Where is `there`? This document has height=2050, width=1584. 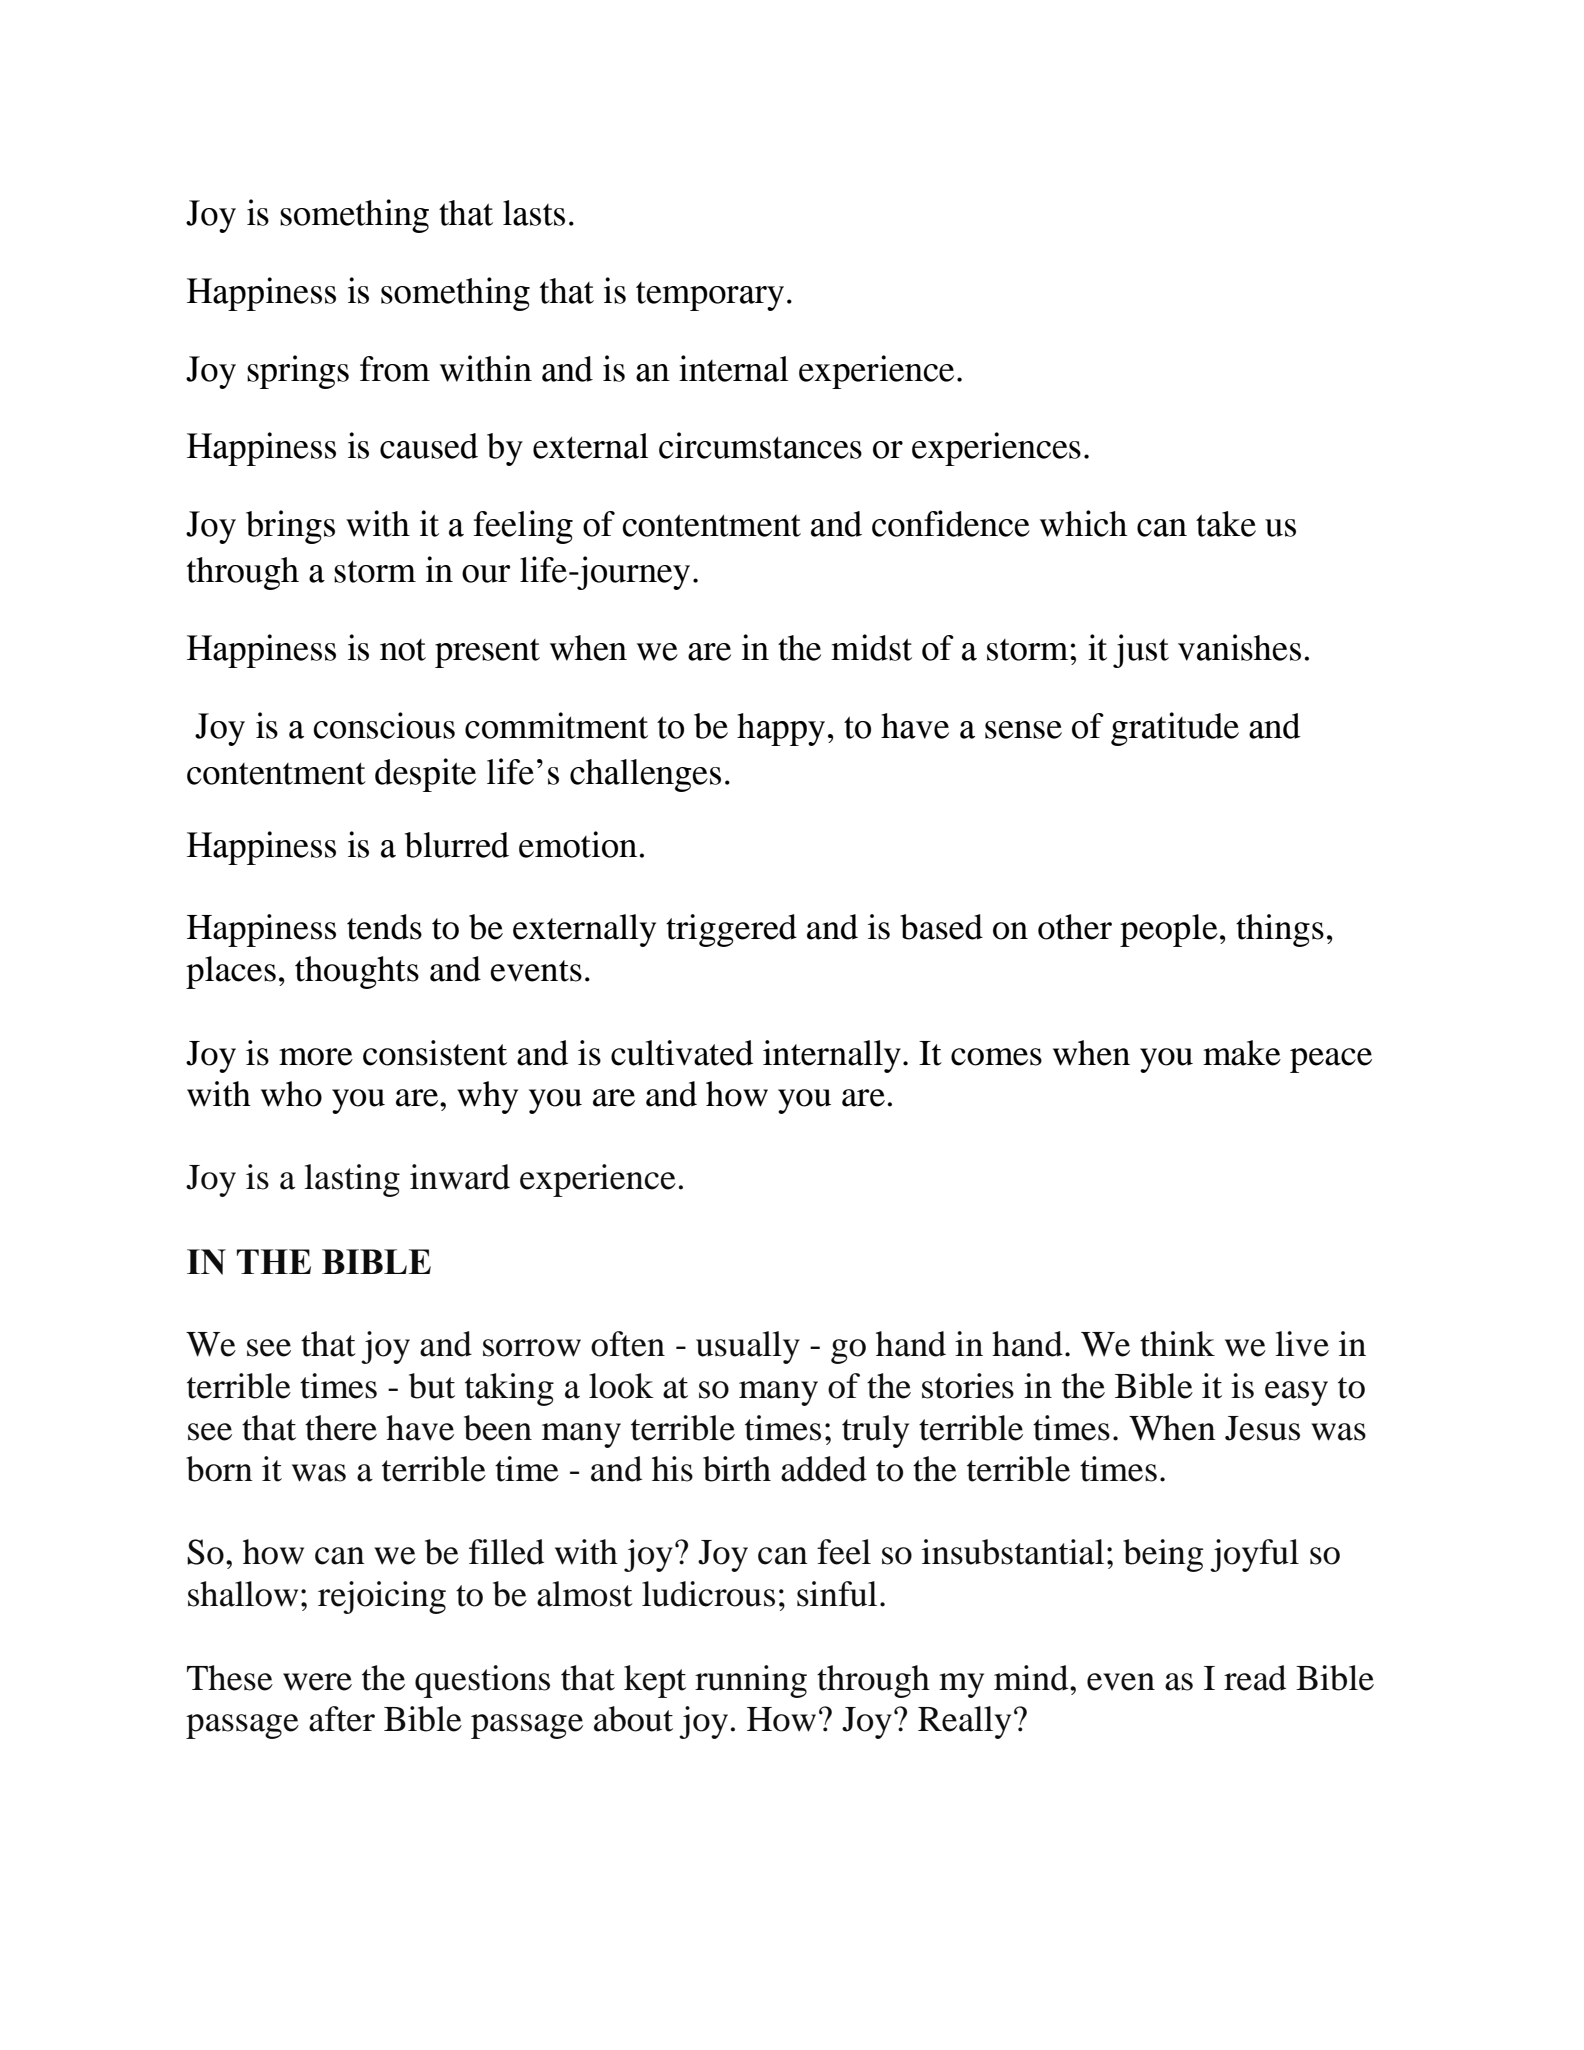
there is located at coordinates (341, 1428).
